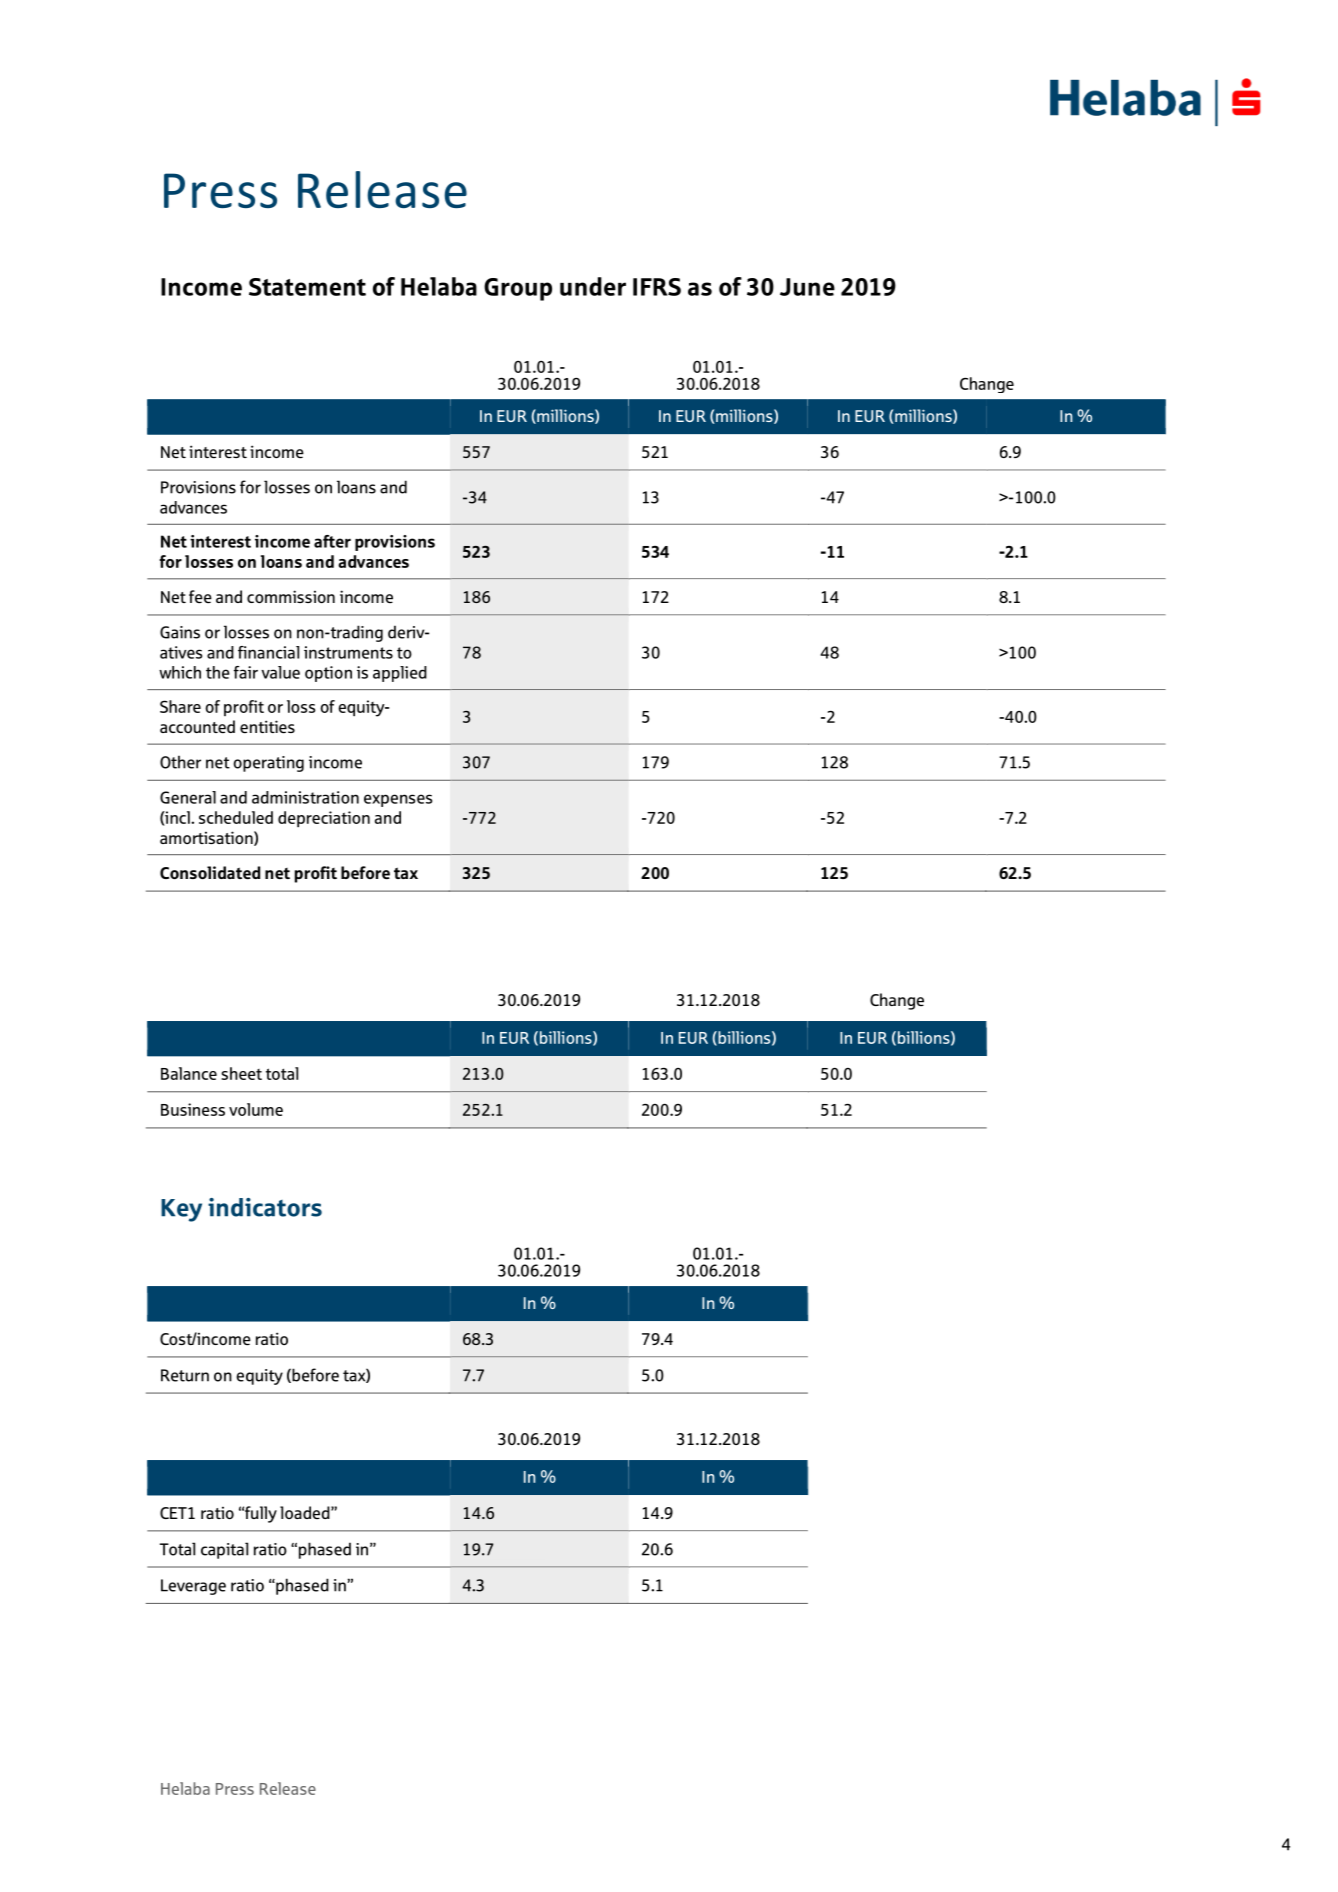  Describe the element at coordinates (398, 800) in the document. I see `expenses` at that location.
